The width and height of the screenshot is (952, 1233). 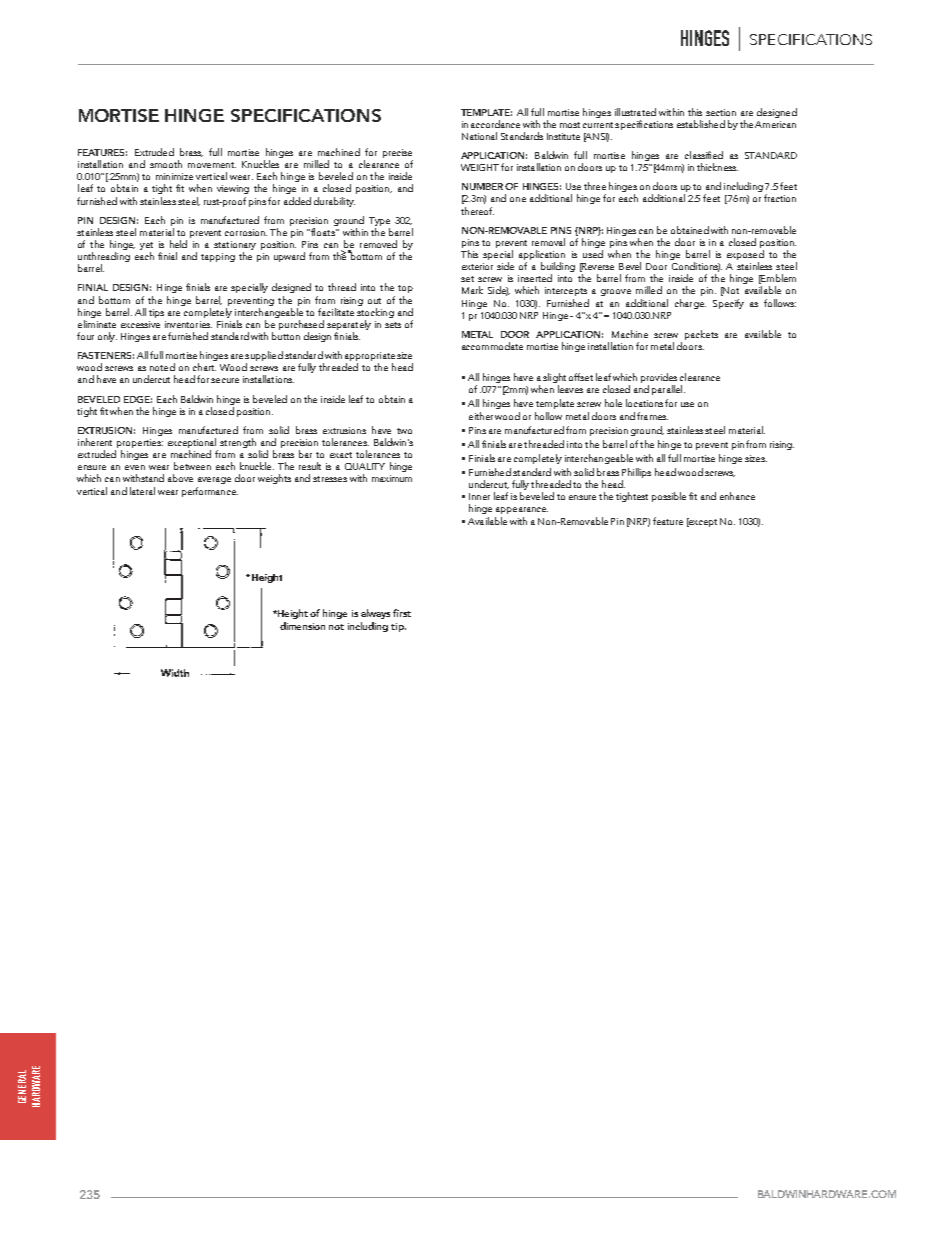 I want to click on established, so click(x=701, y=124).
